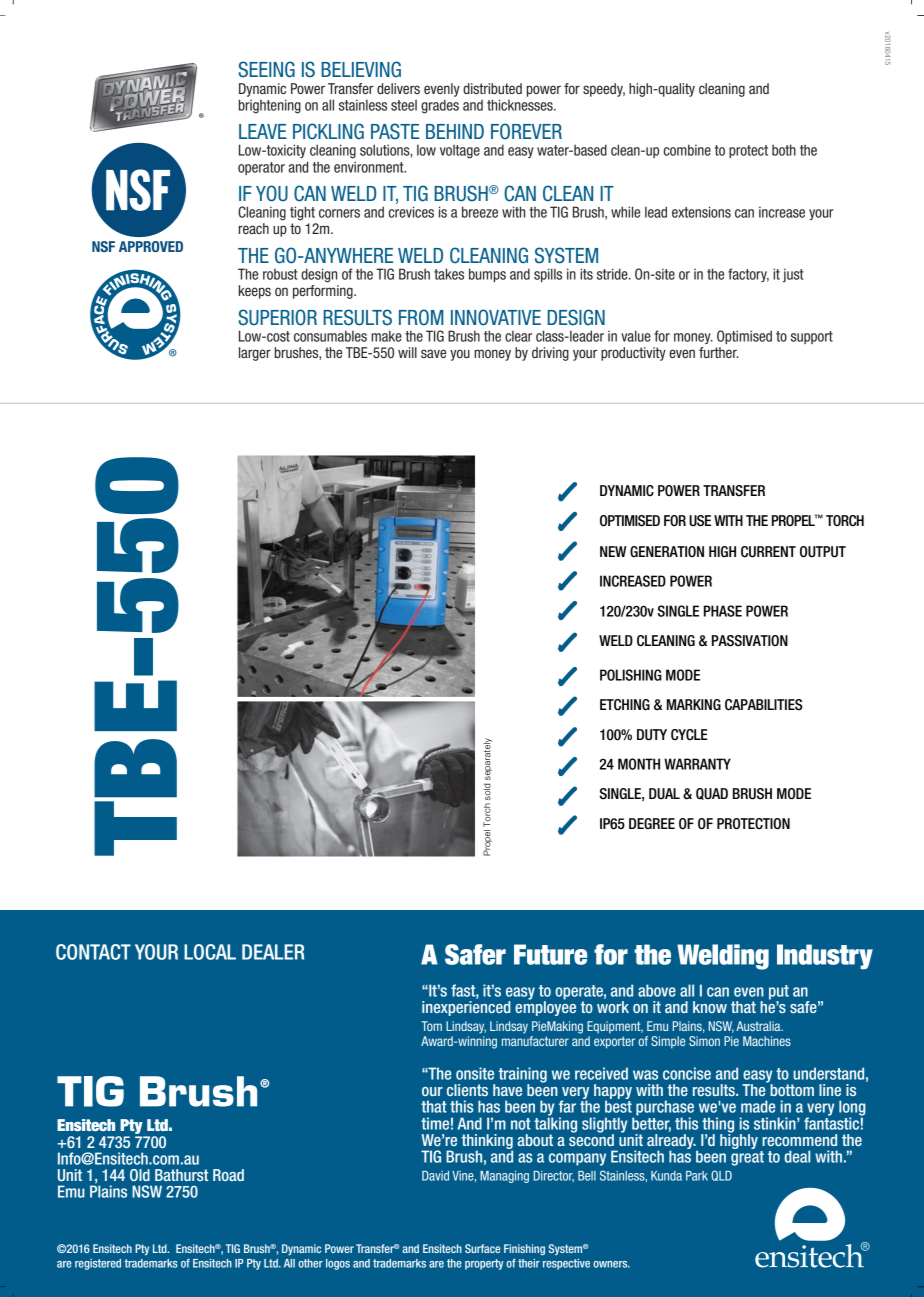 The image size is (924, 1297). What do you see at coordinates (210, 952) in the document?
I see `LOCAL` at bounding box center [210, 952].
